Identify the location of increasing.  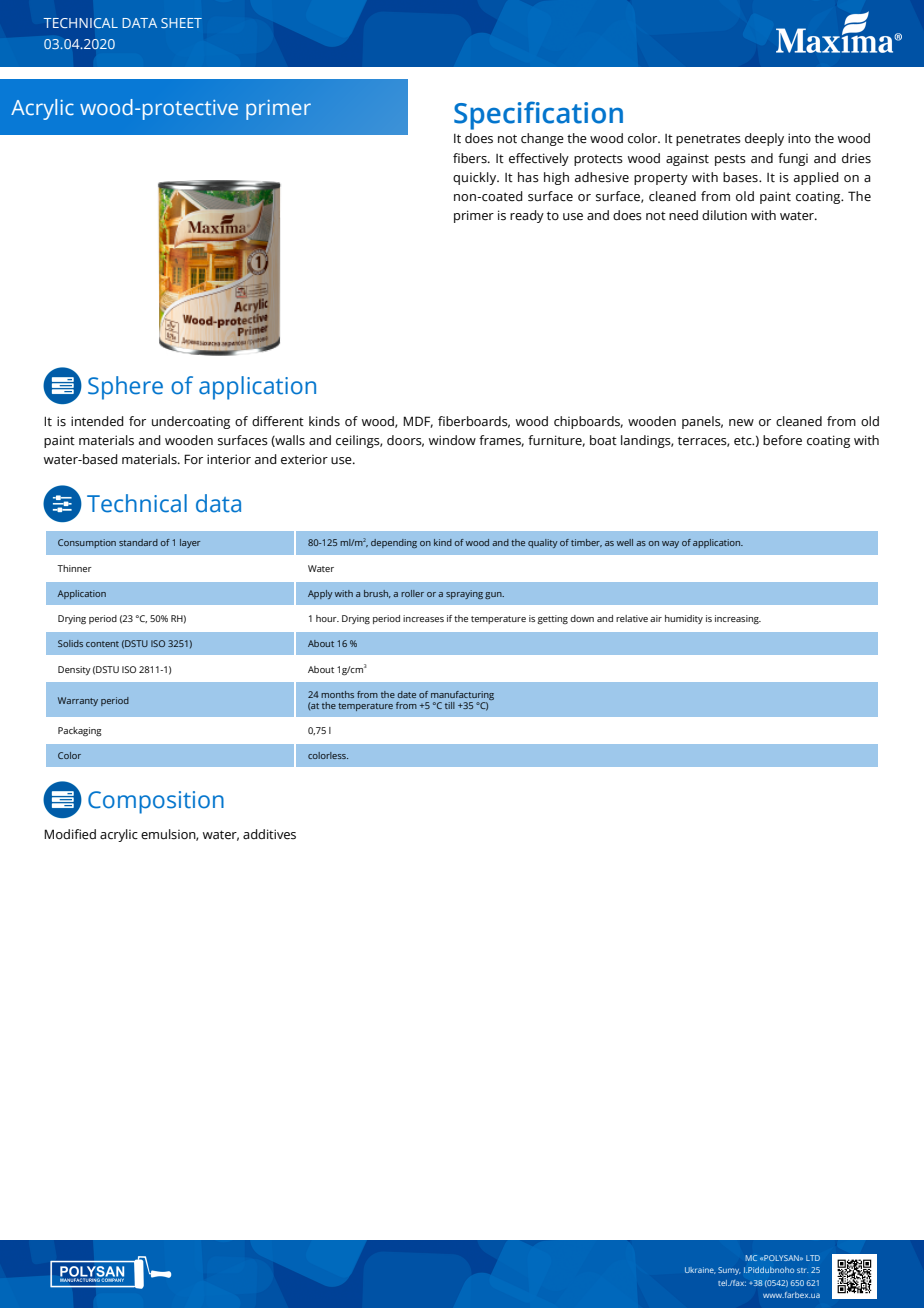
(738, 619).
